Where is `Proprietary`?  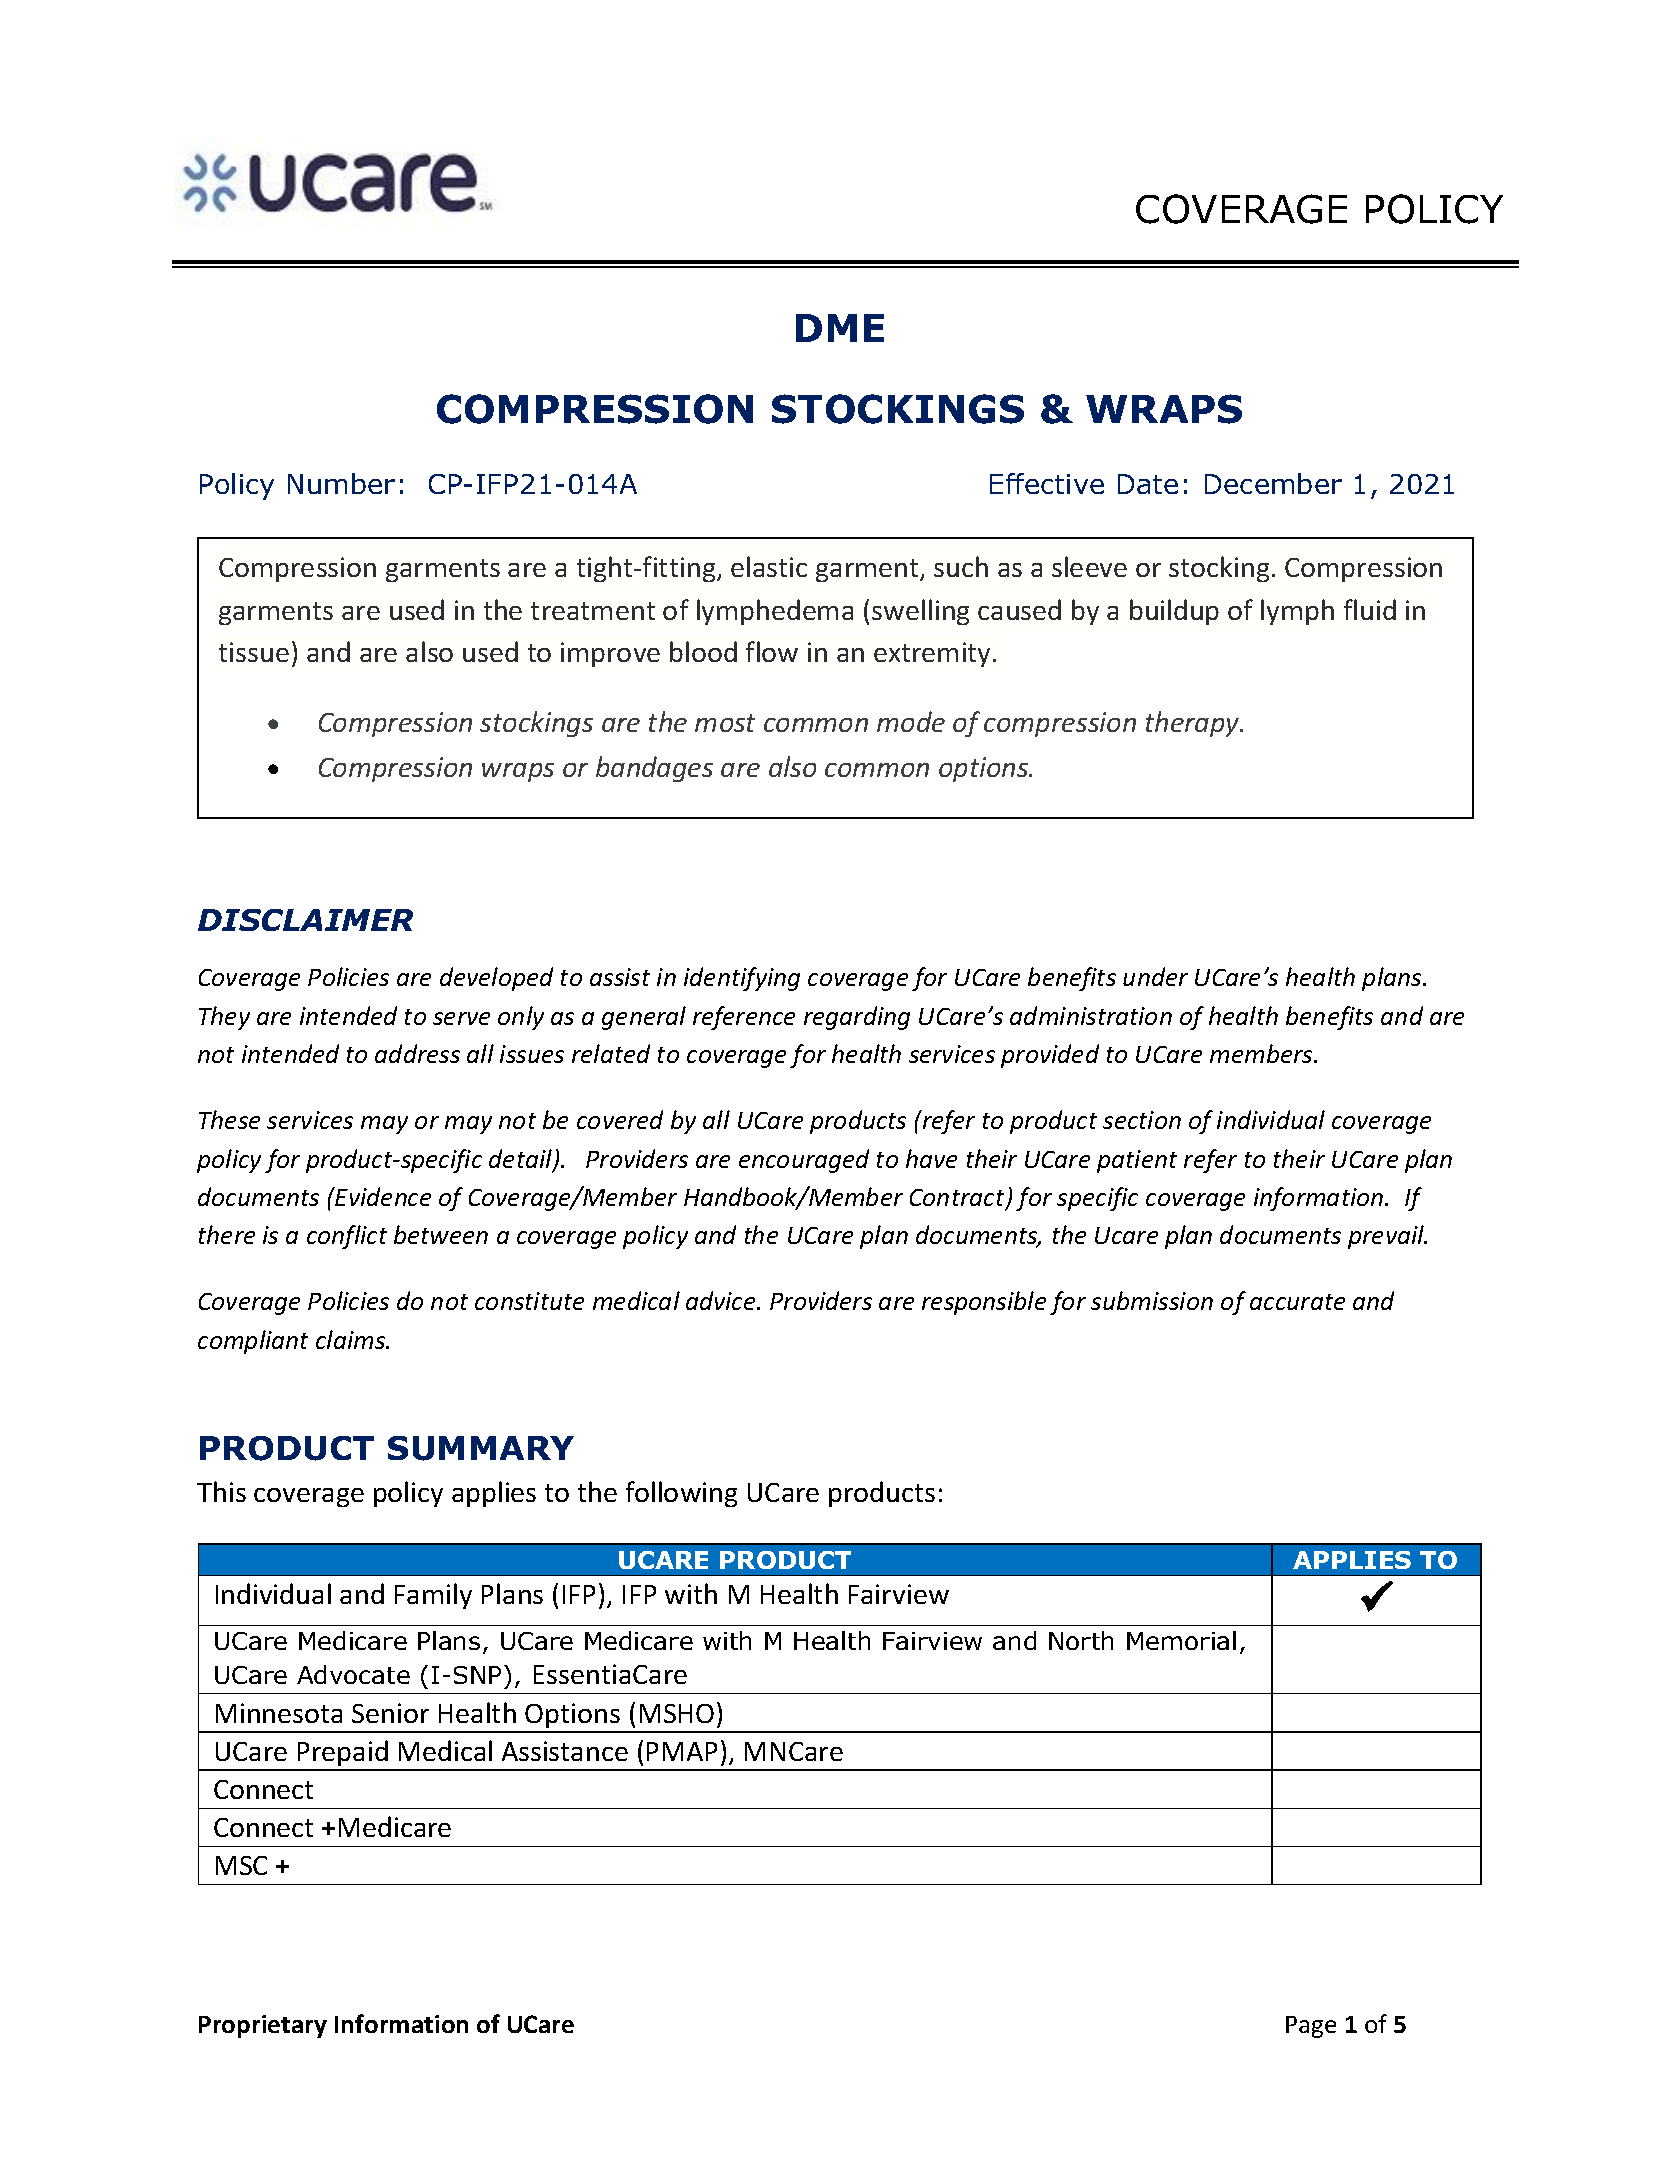 Proprietary is located at coordinates (263, 2026).
